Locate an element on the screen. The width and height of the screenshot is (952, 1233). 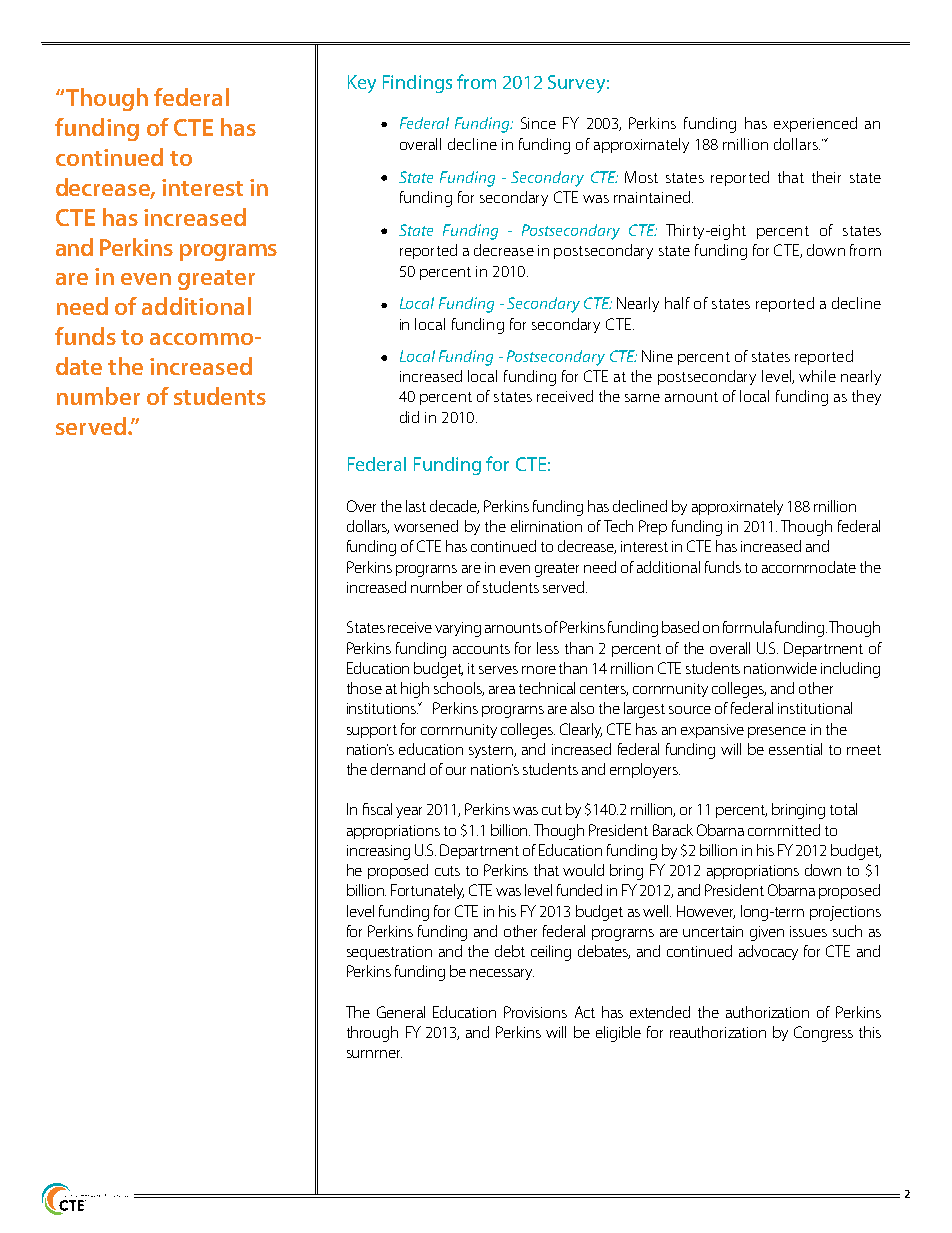
employers is located at coordinates (645, 770).
